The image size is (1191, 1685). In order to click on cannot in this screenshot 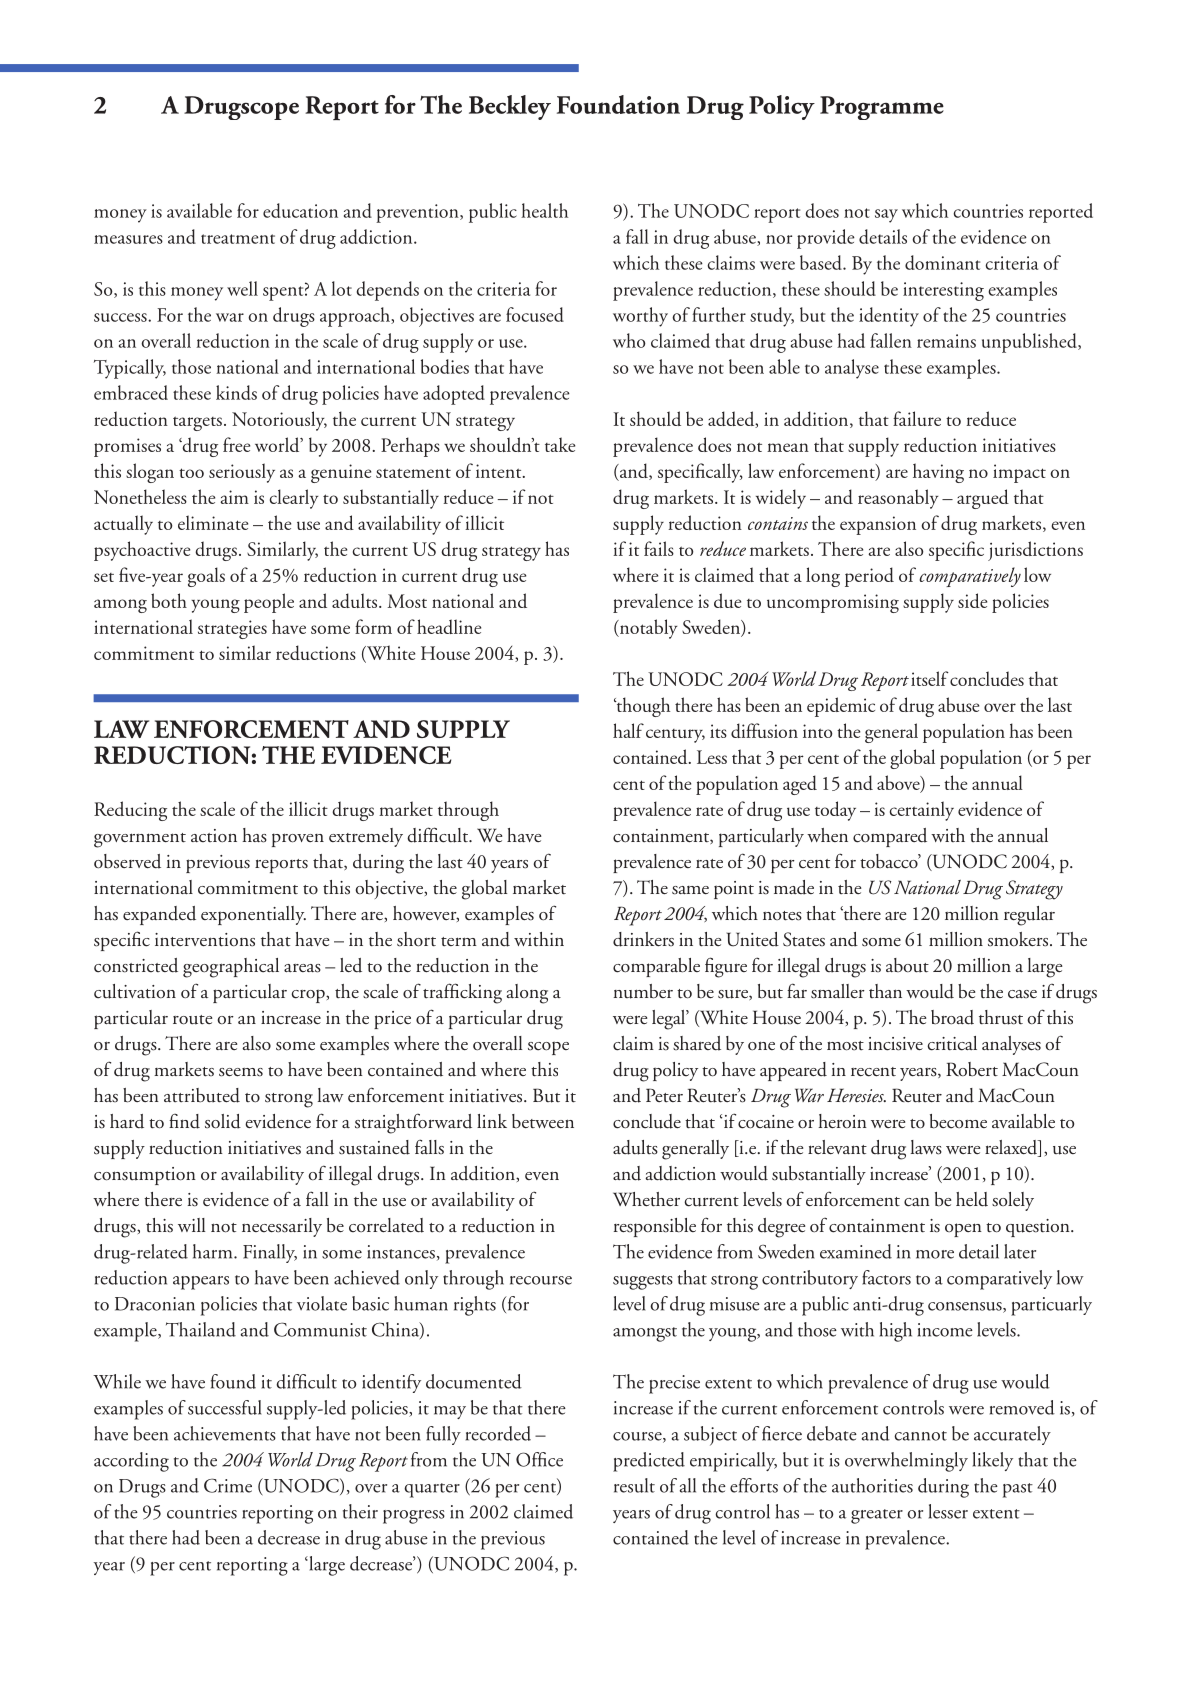, I will do `click(920, 1436)`.
